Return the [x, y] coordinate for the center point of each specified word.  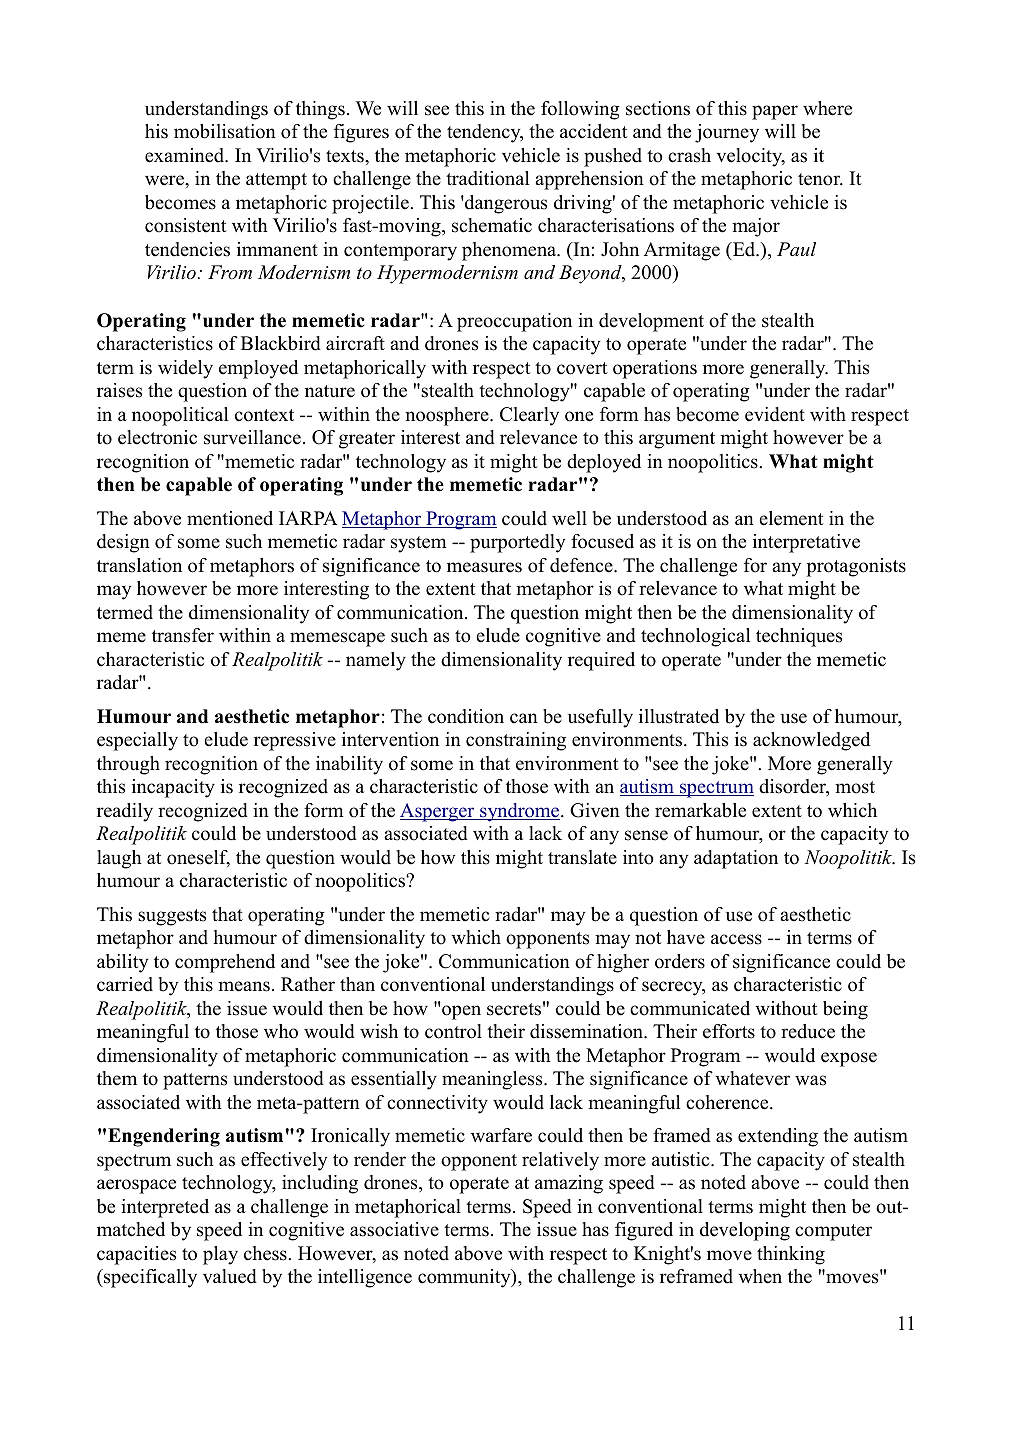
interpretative [806, 543]
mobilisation [225, 131]
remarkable [700, 810]
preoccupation [514, 322]
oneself [198, 858]
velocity [751, 157]
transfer [183, 635]
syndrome [520, 812]
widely [185, 369]
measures [484, 567]
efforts [729, 1031]
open [461, 1012]
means [244, 986]
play [220, 1255]
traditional [487, 178]
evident [775, 414]
